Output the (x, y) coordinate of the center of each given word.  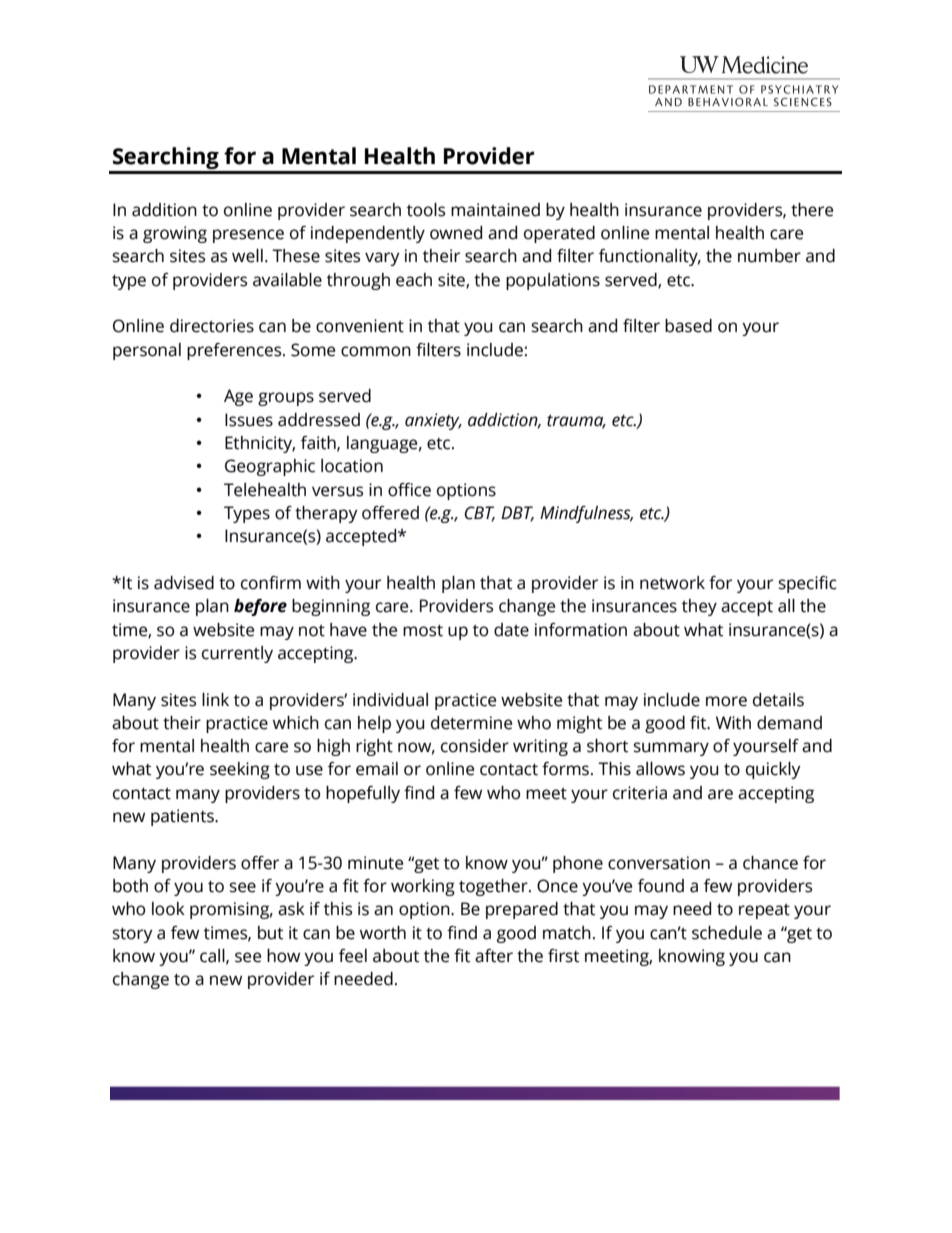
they (699, 607)
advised (184, 583)
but (270, 933)
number (769, 256)
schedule (727, 933)
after (494, 956)
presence (248, 236)
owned (456, 233)
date (511, 630)
